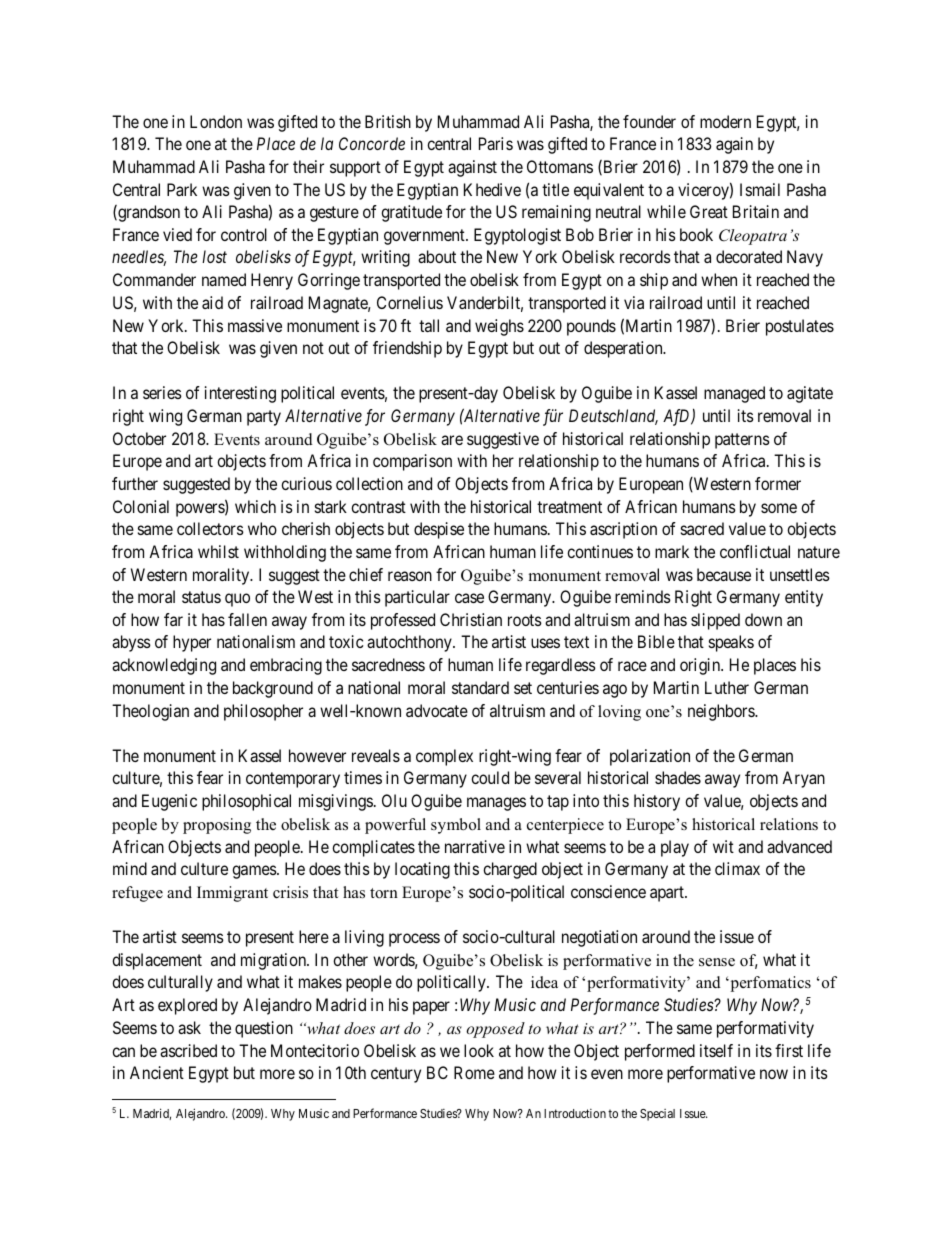 The height and width of the page is (1233, 952). I want to click on status, so click(201, 597).
